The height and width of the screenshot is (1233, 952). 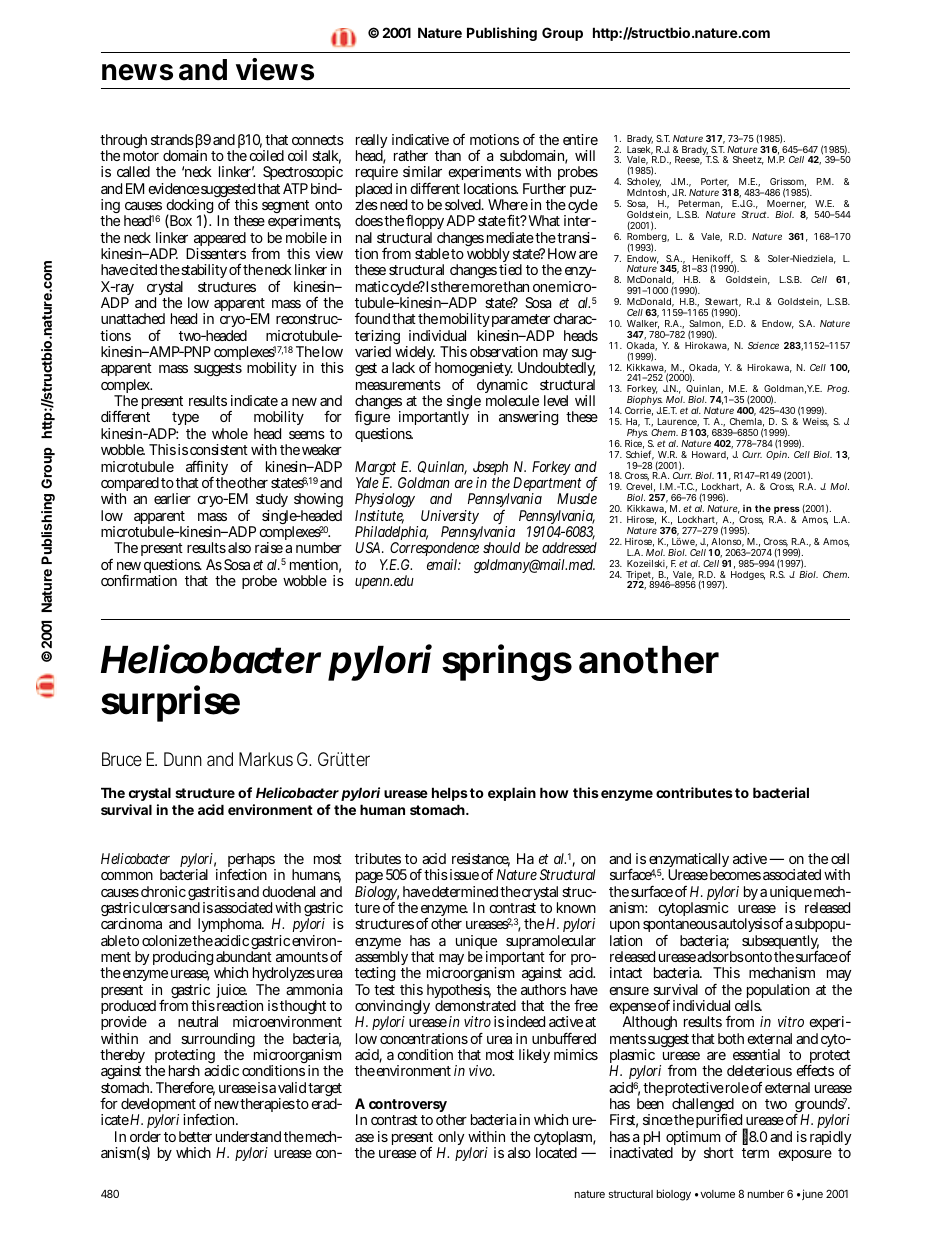 I want to click on evidence, so click(x=174, y=188).
